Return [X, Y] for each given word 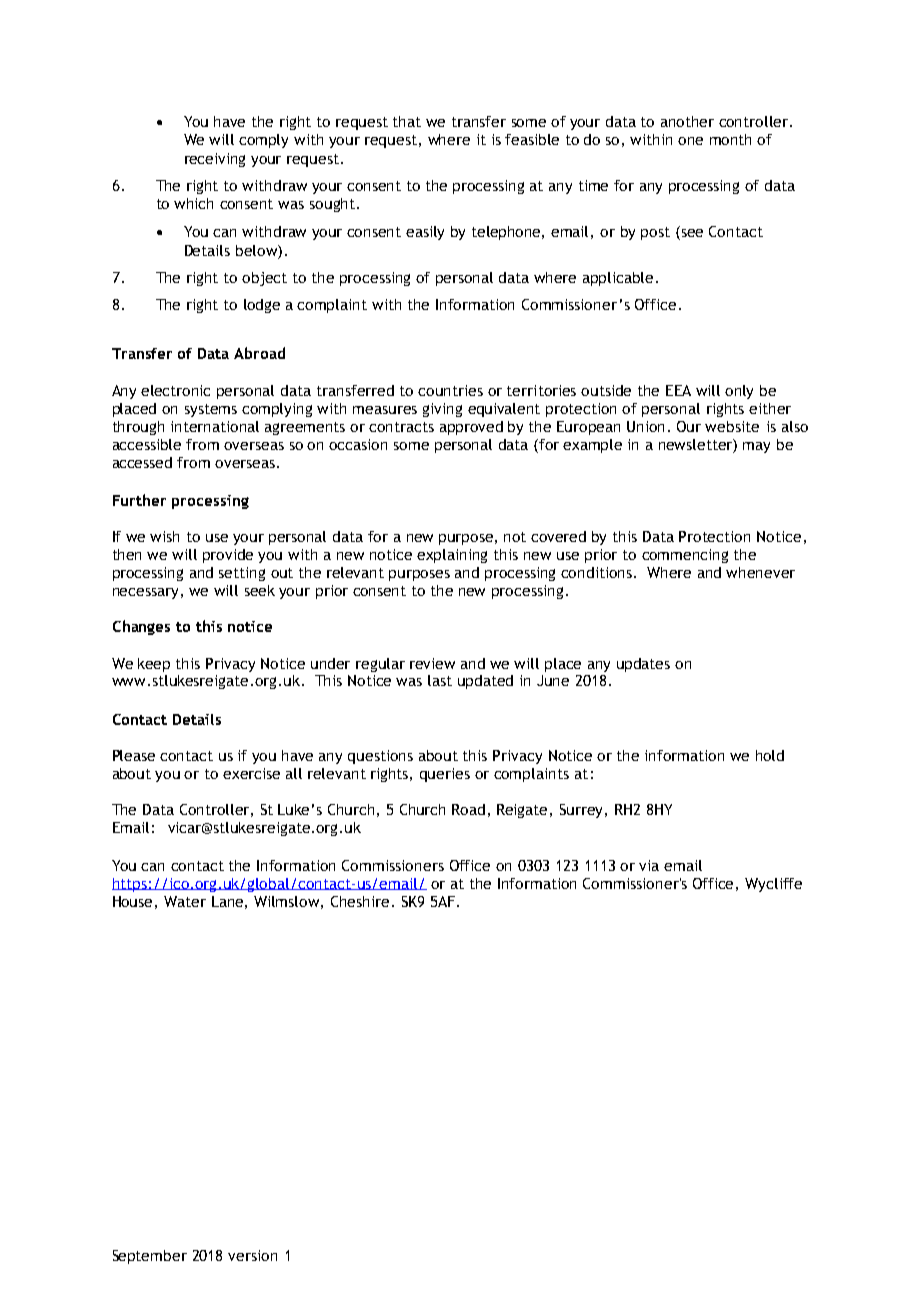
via [649, 865]
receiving [215, 160]
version [252, 1255]
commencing [685, 556]
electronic [175, 390]
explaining [452, 556]
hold [770, 755]
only [739, 392]
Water [185, 901]
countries [450, 390]
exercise [251, 773]
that [407, 121]
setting [242, 574]
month [730, 139]
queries [445, 775]
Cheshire [360, 901]
